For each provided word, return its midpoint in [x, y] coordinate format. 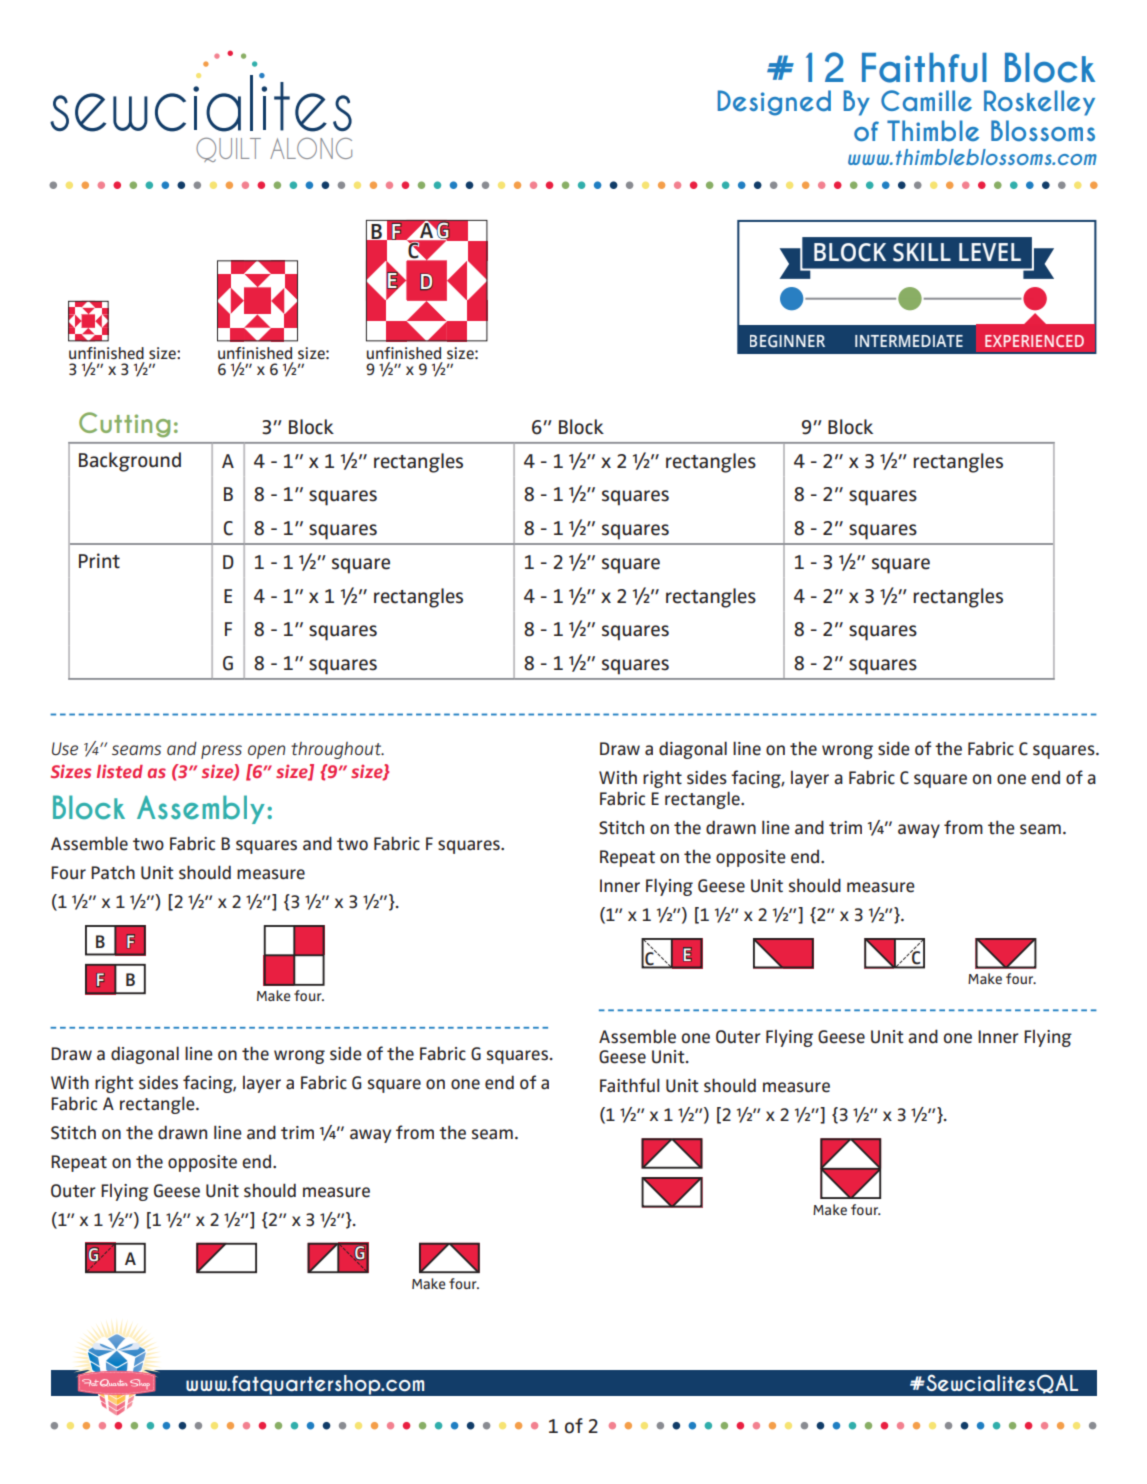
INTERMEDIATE [909, 341]
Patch [113, 872]
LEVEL [990, 252]
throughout [337, 750]
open [266, 752]
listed [120, 771]
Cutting [124, 425]
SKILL [922, 252]
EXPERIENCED [1034, 341]
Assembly [201, 809]
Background [130, 462]
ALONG [311, 148]
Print [99, 561]
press [221, 752]
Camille [926, 101]
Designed [774, 103]
